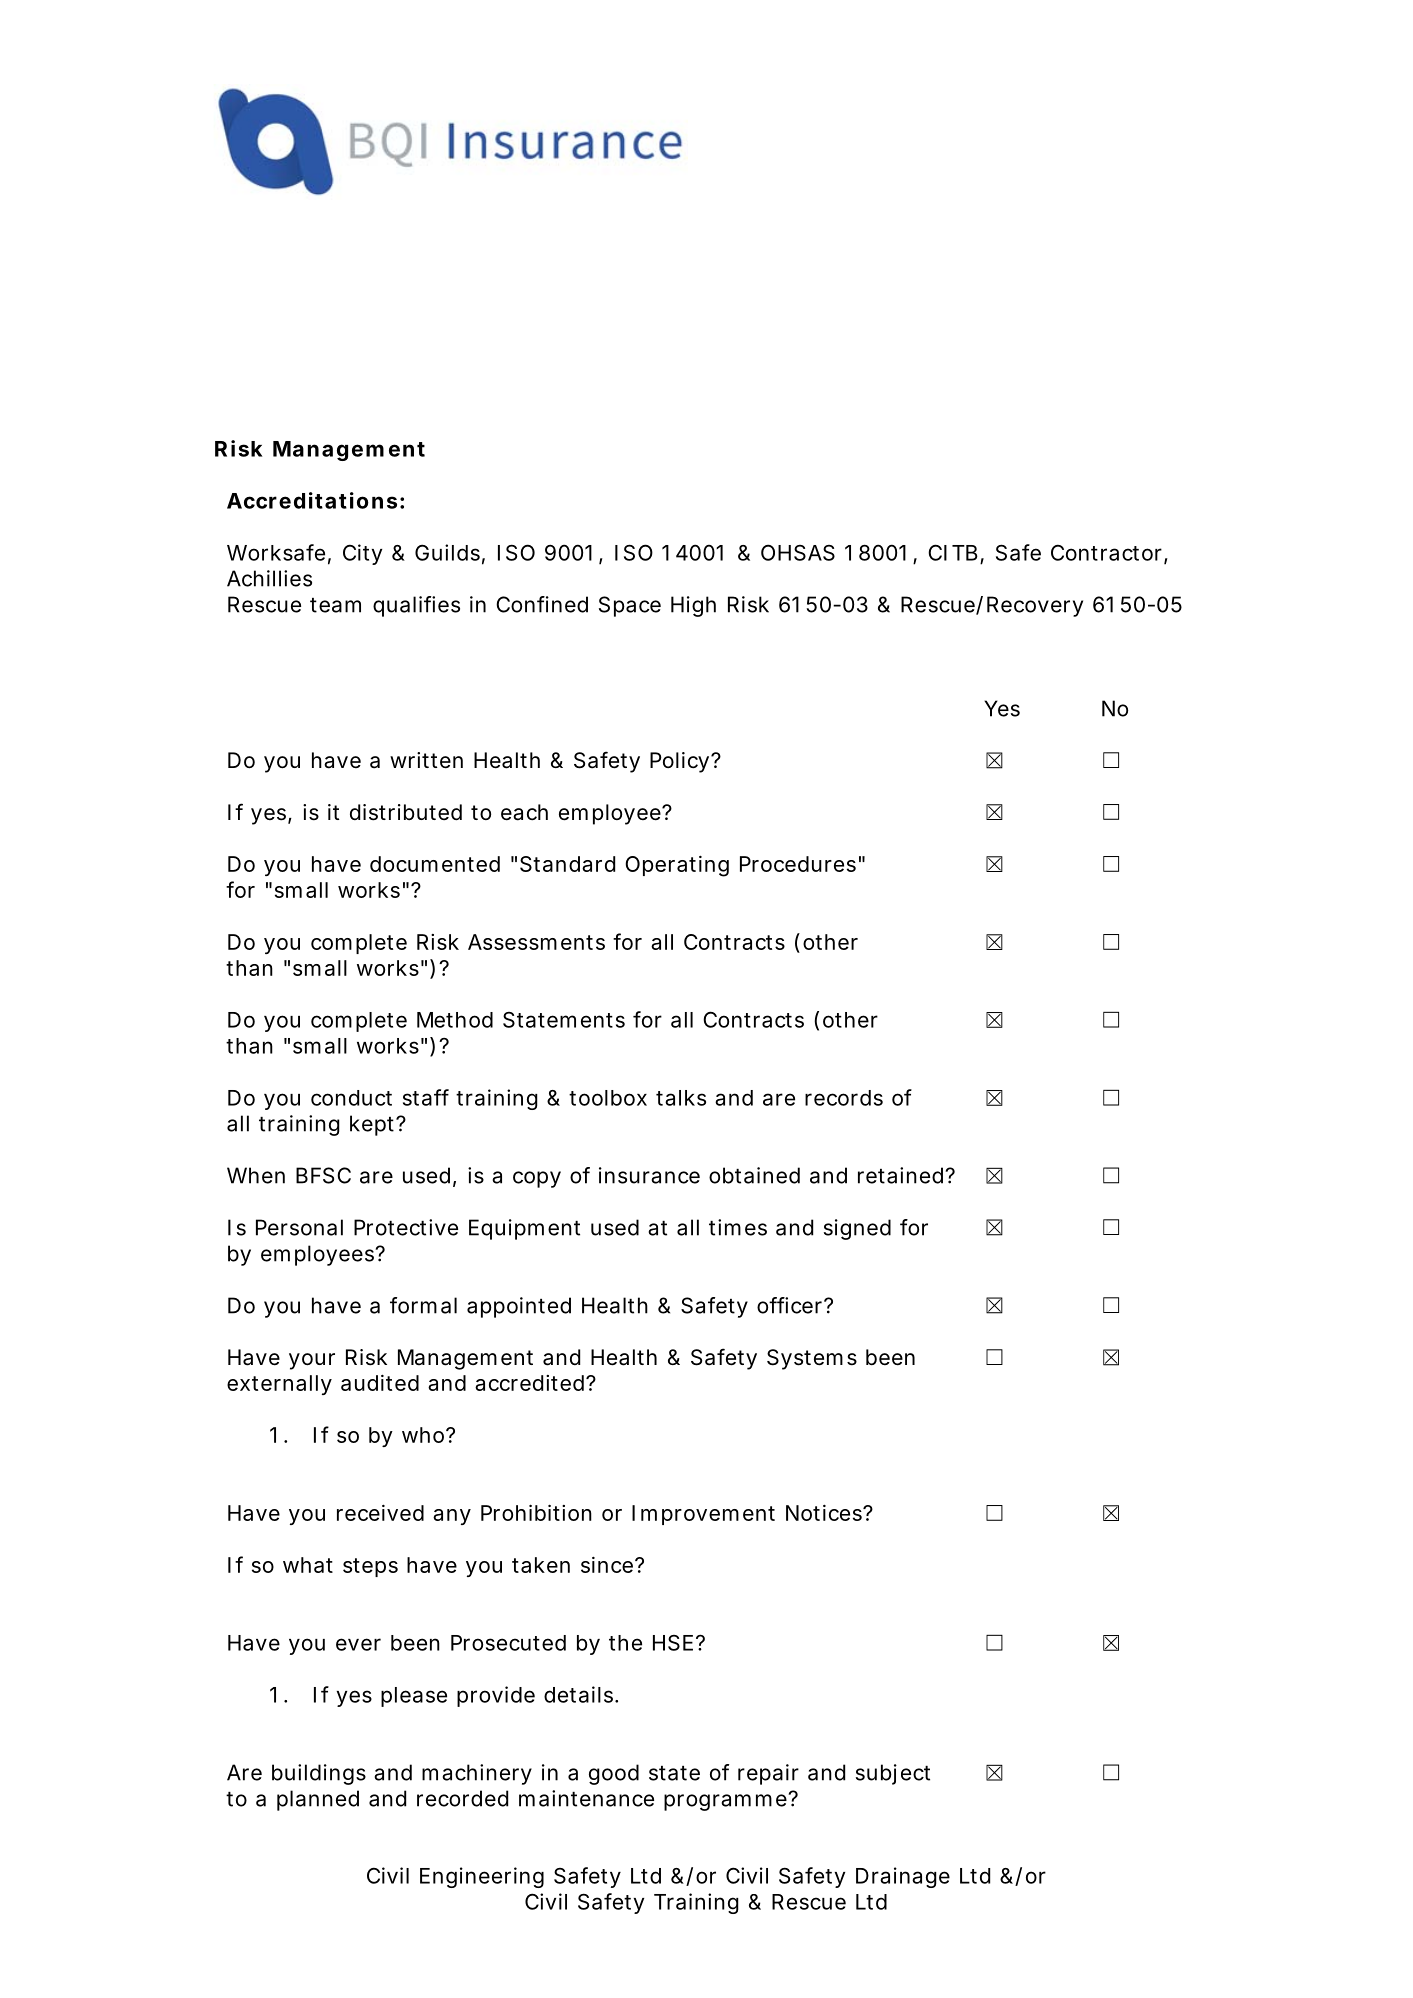 The image size is (1413, 1998). Describe the element at coordinates (844, 1098) in the screenshot. I see `records` at that location.
